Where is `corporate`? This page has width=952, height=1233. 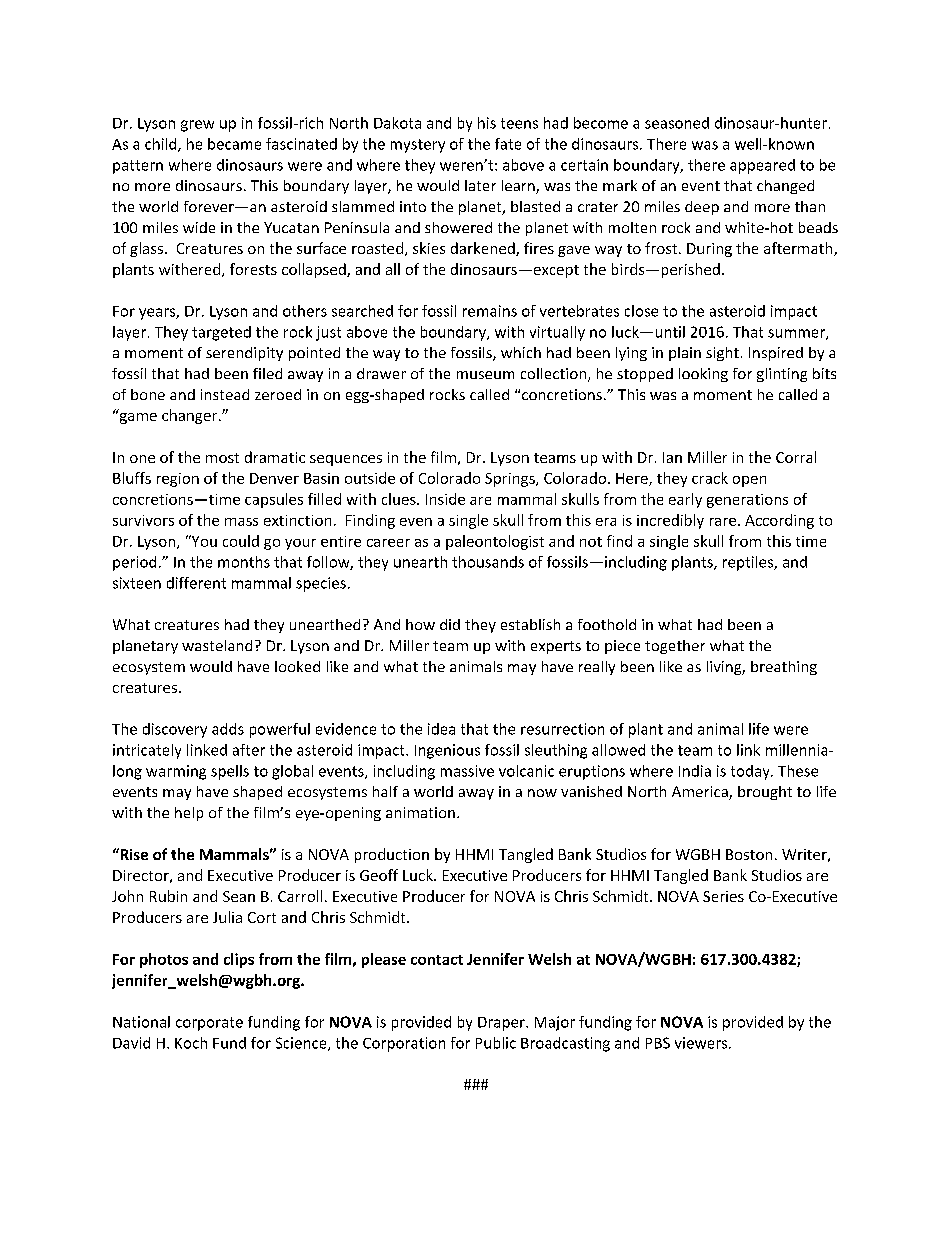
corporate is located at coordinates (209, 1024).
